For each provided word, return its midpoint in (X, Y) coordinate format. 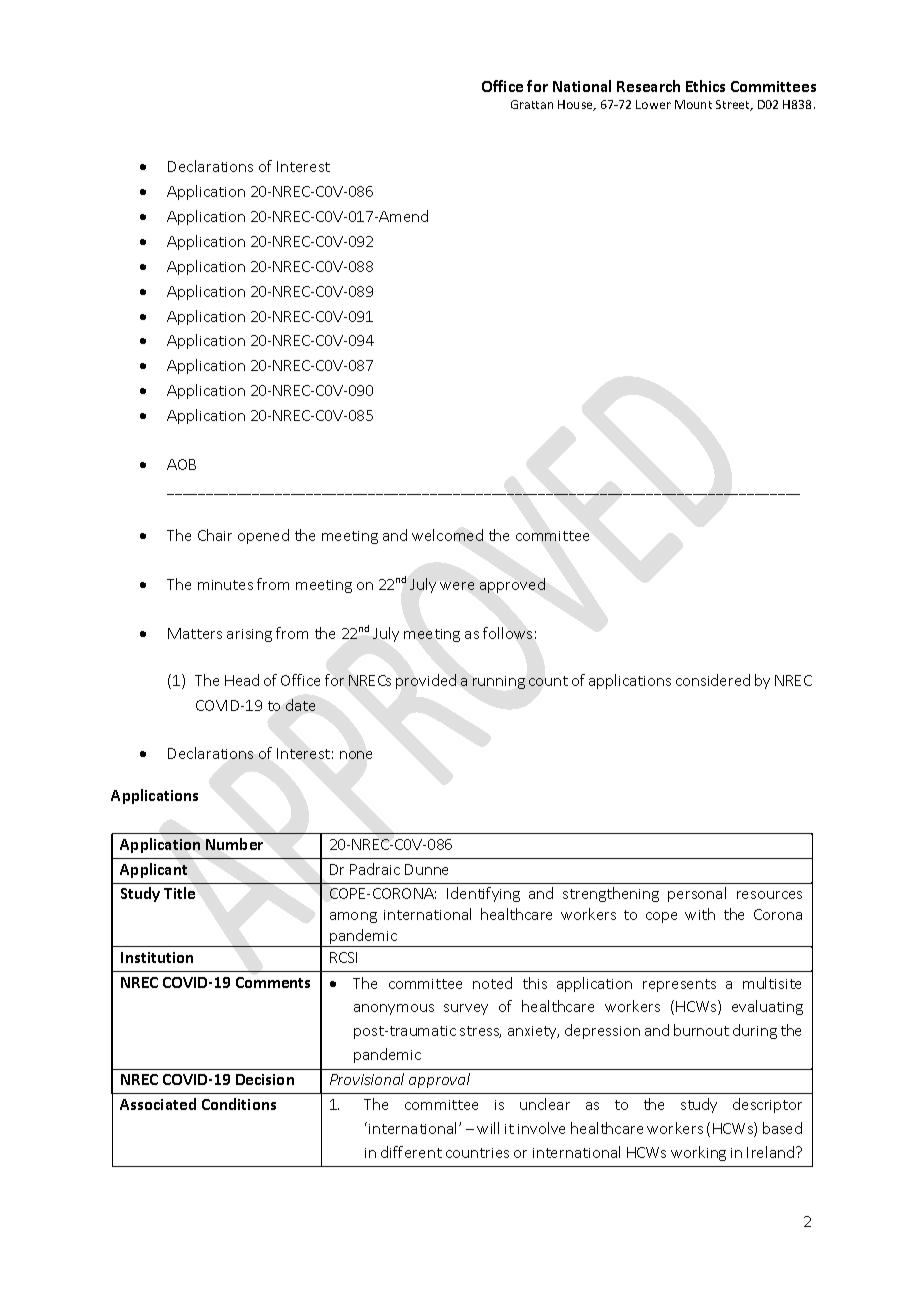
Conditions (239, 1104)
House (576, 105)
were (457, 586)
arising (249, 635)
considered (713, 680)
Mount (693, 104)
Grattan (532, 104)
